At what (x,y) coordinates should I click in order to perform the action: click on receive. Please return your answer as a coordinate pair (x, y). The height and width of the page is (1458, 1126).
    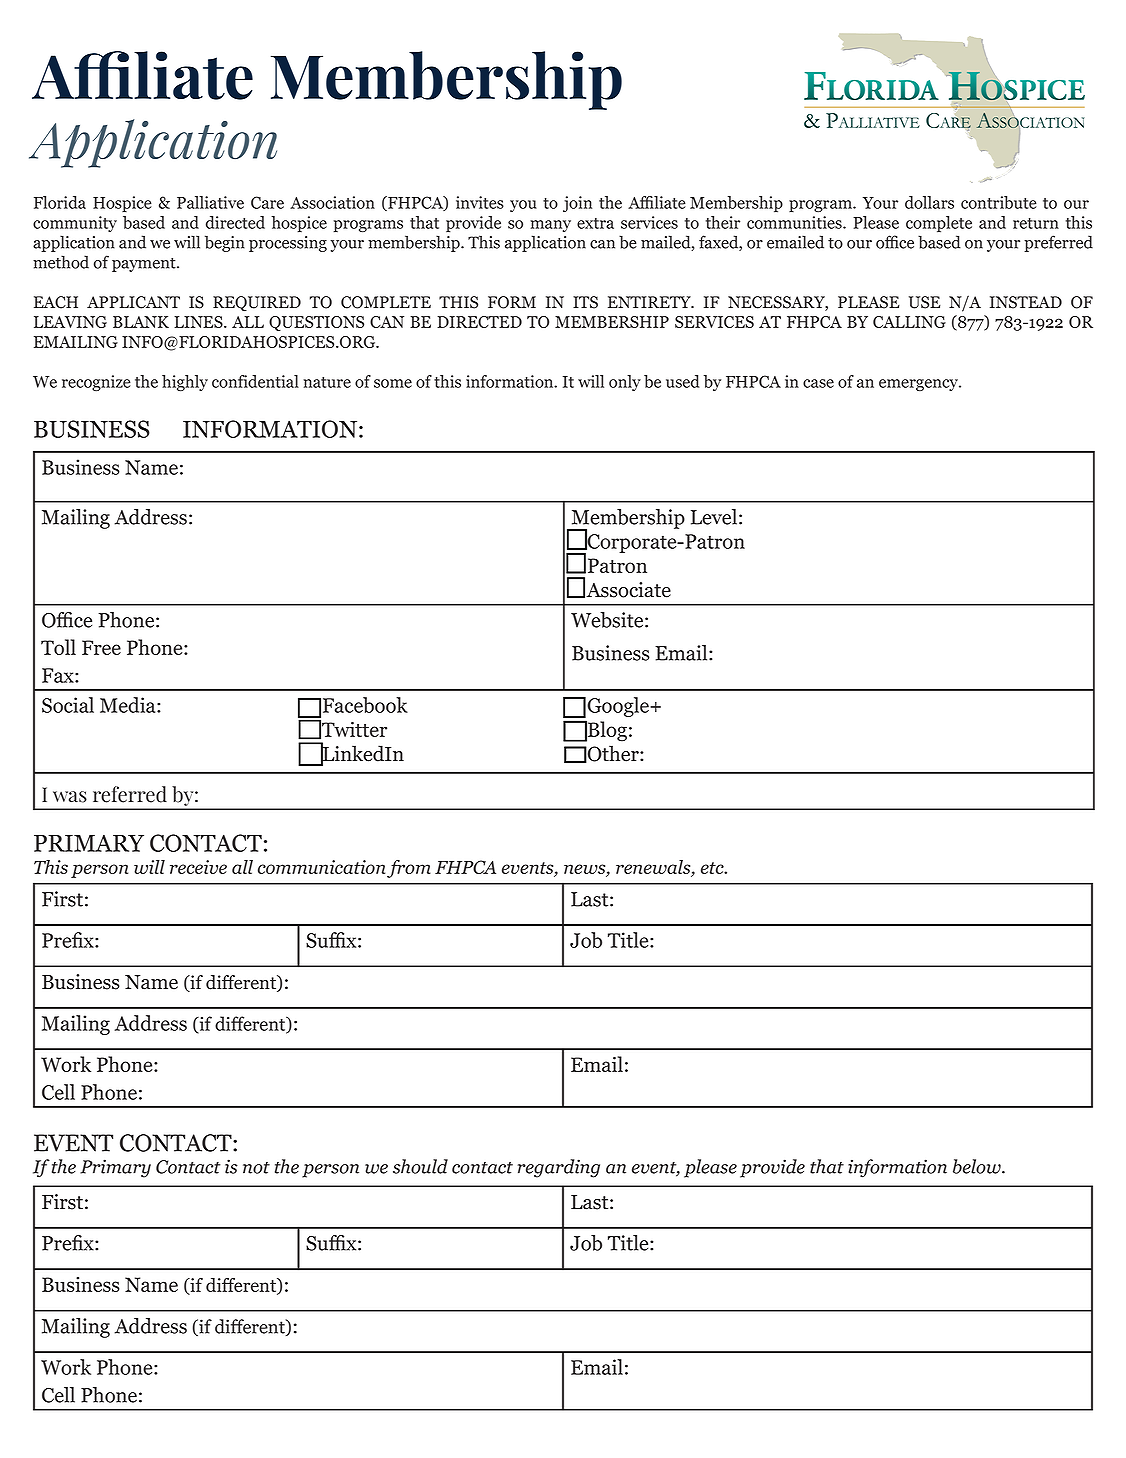
    Looking at the image, I should click on (198, 867).
